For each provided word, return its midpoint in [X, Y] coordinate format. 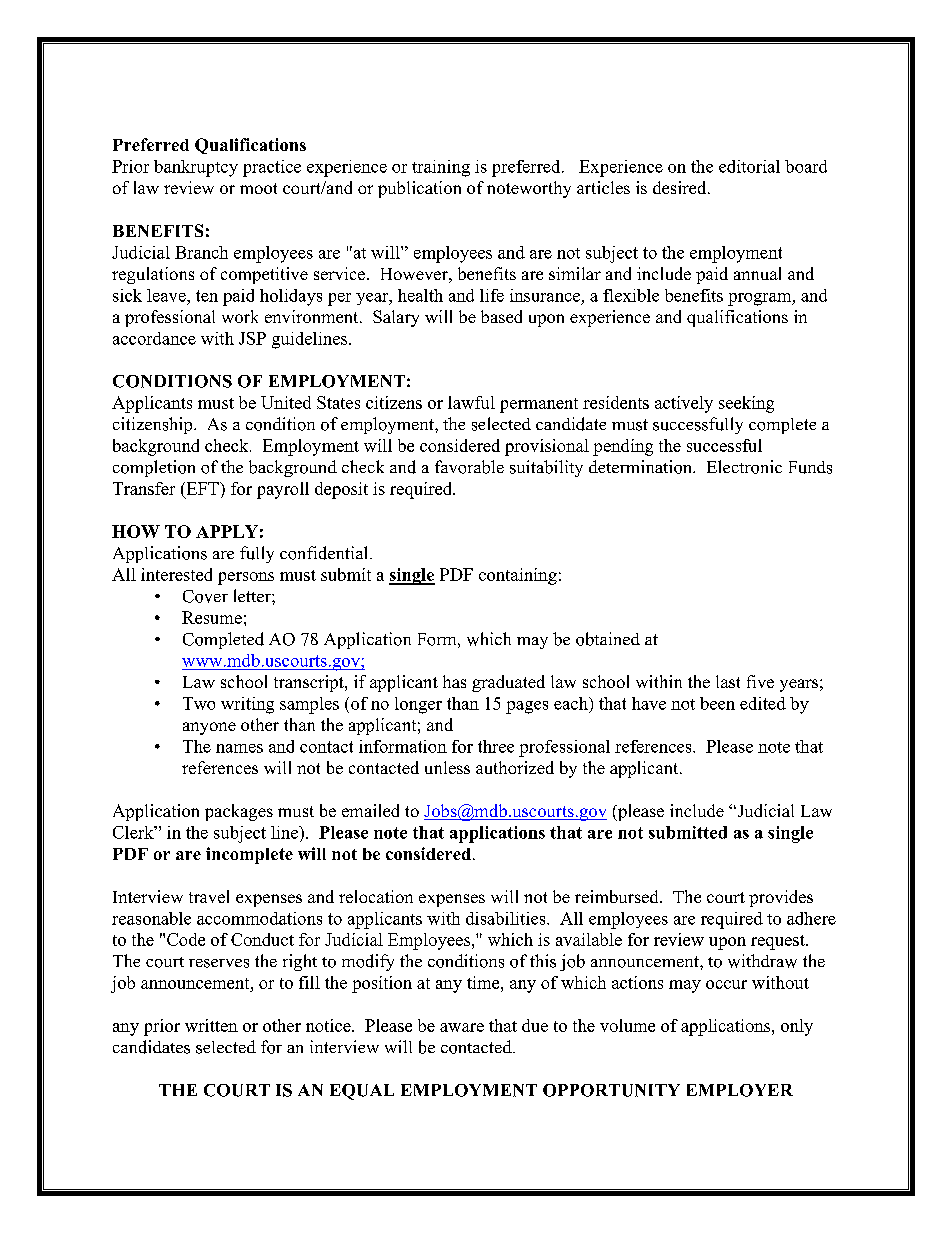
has [454, 681]
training [441, 168]
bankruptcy [196, 168]
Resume [212, 617]
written [211, 1025]
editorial [749, 166]
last [728, 681]
